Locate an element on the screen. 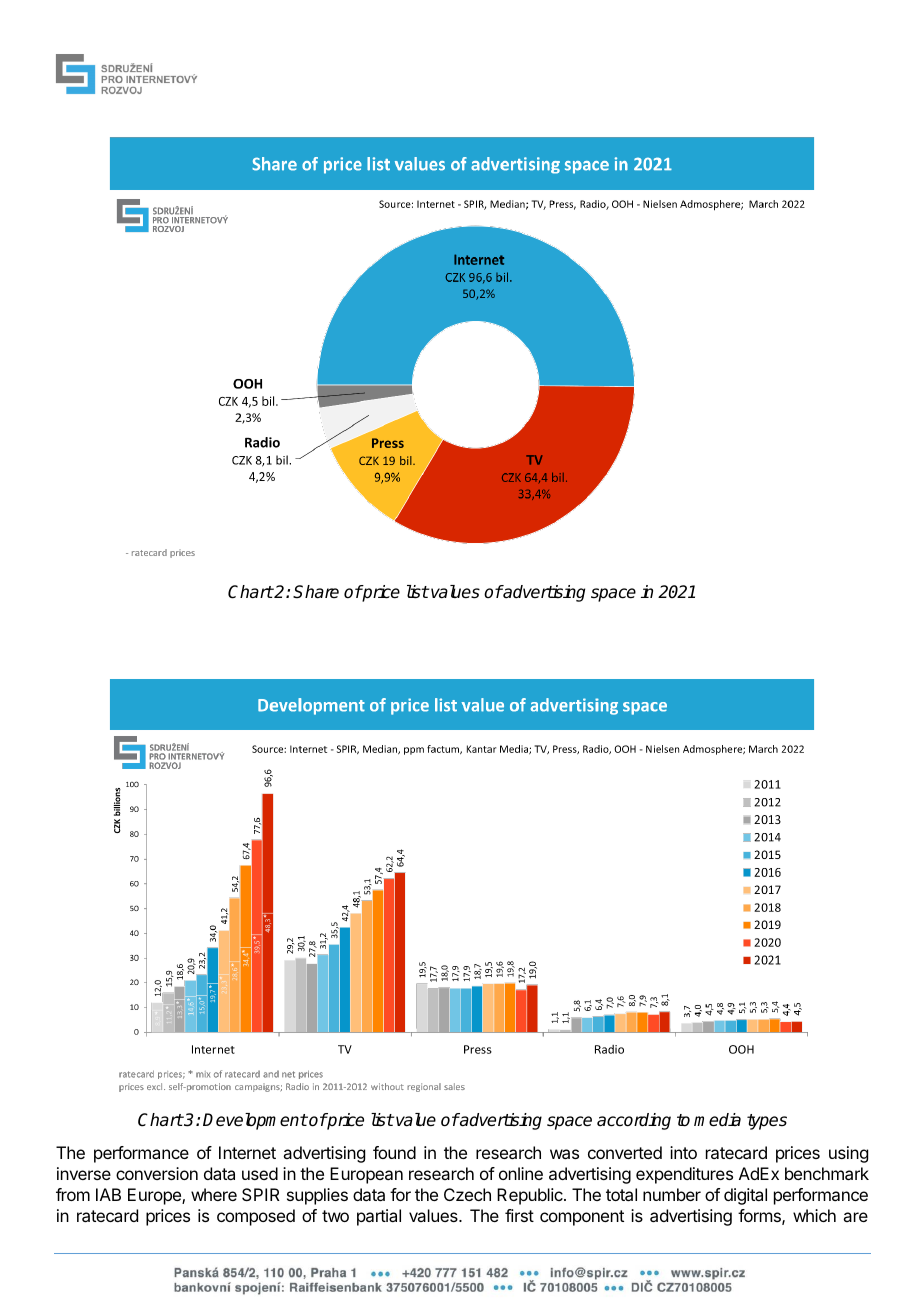 The height and width of the screenshot is (1308, 924). digital is located at coordinates (745, 1196).
